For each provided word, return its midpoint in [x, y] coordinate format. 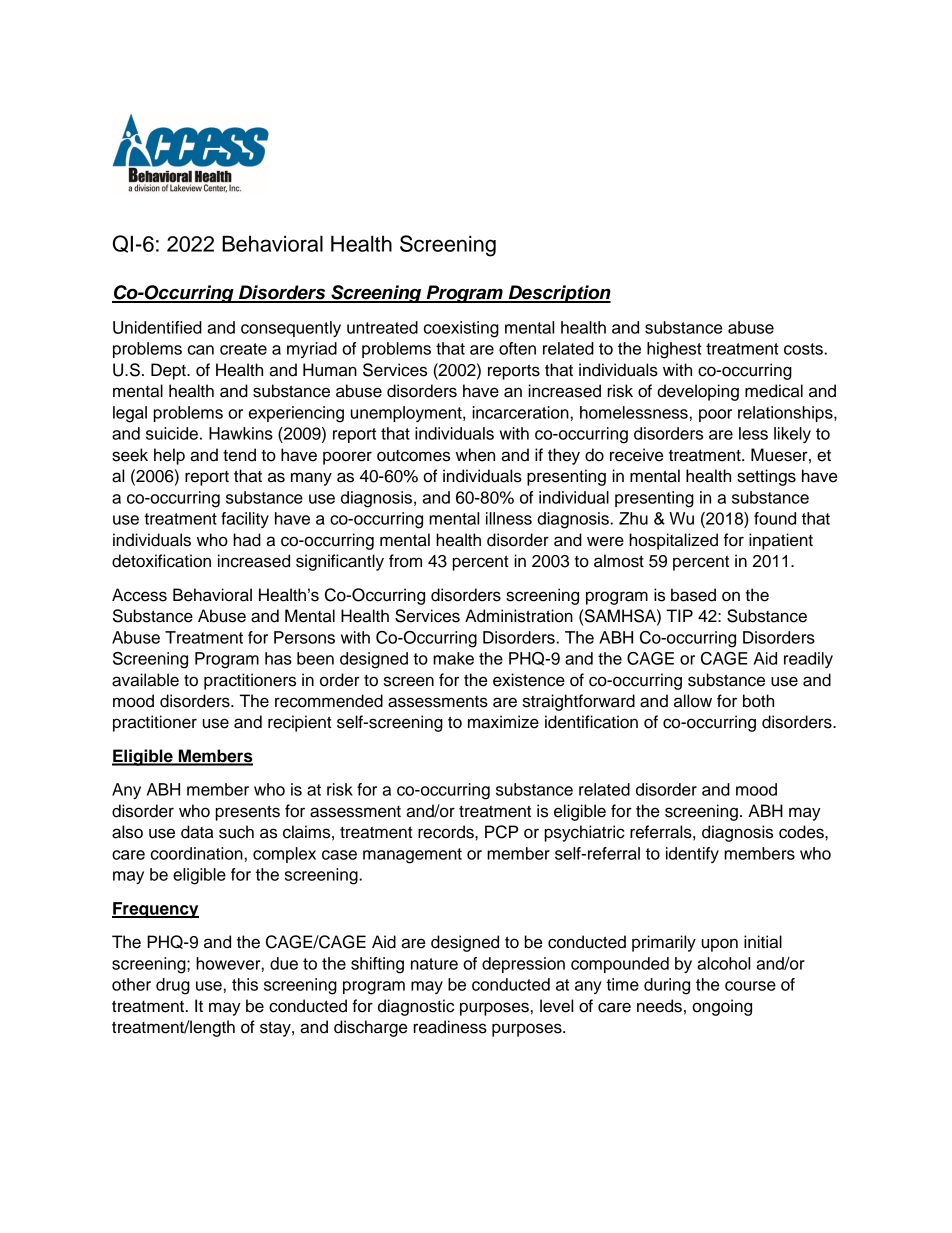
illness [509, 518]
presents [248, 813]
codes [802, 832]
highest [674, 350]
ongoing [722, 1007]
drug [173, 986]
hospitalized [673, 541]
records [447, 832]
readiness [450, 1027]
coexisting [461, 329]
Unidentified [157, 327]
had [247, 540]
